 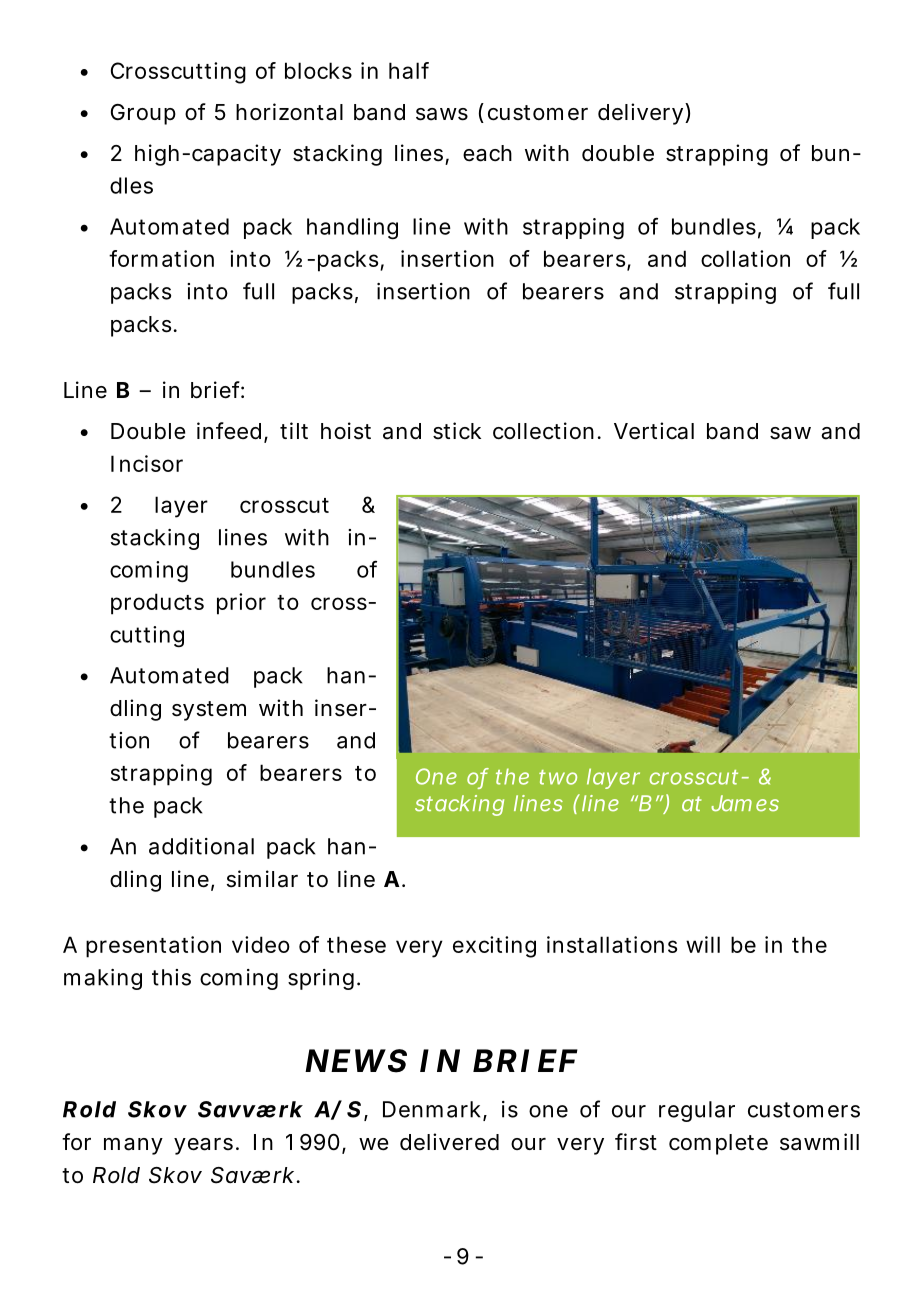 I want to click on Denmark, so click(x=435, y=1110).
